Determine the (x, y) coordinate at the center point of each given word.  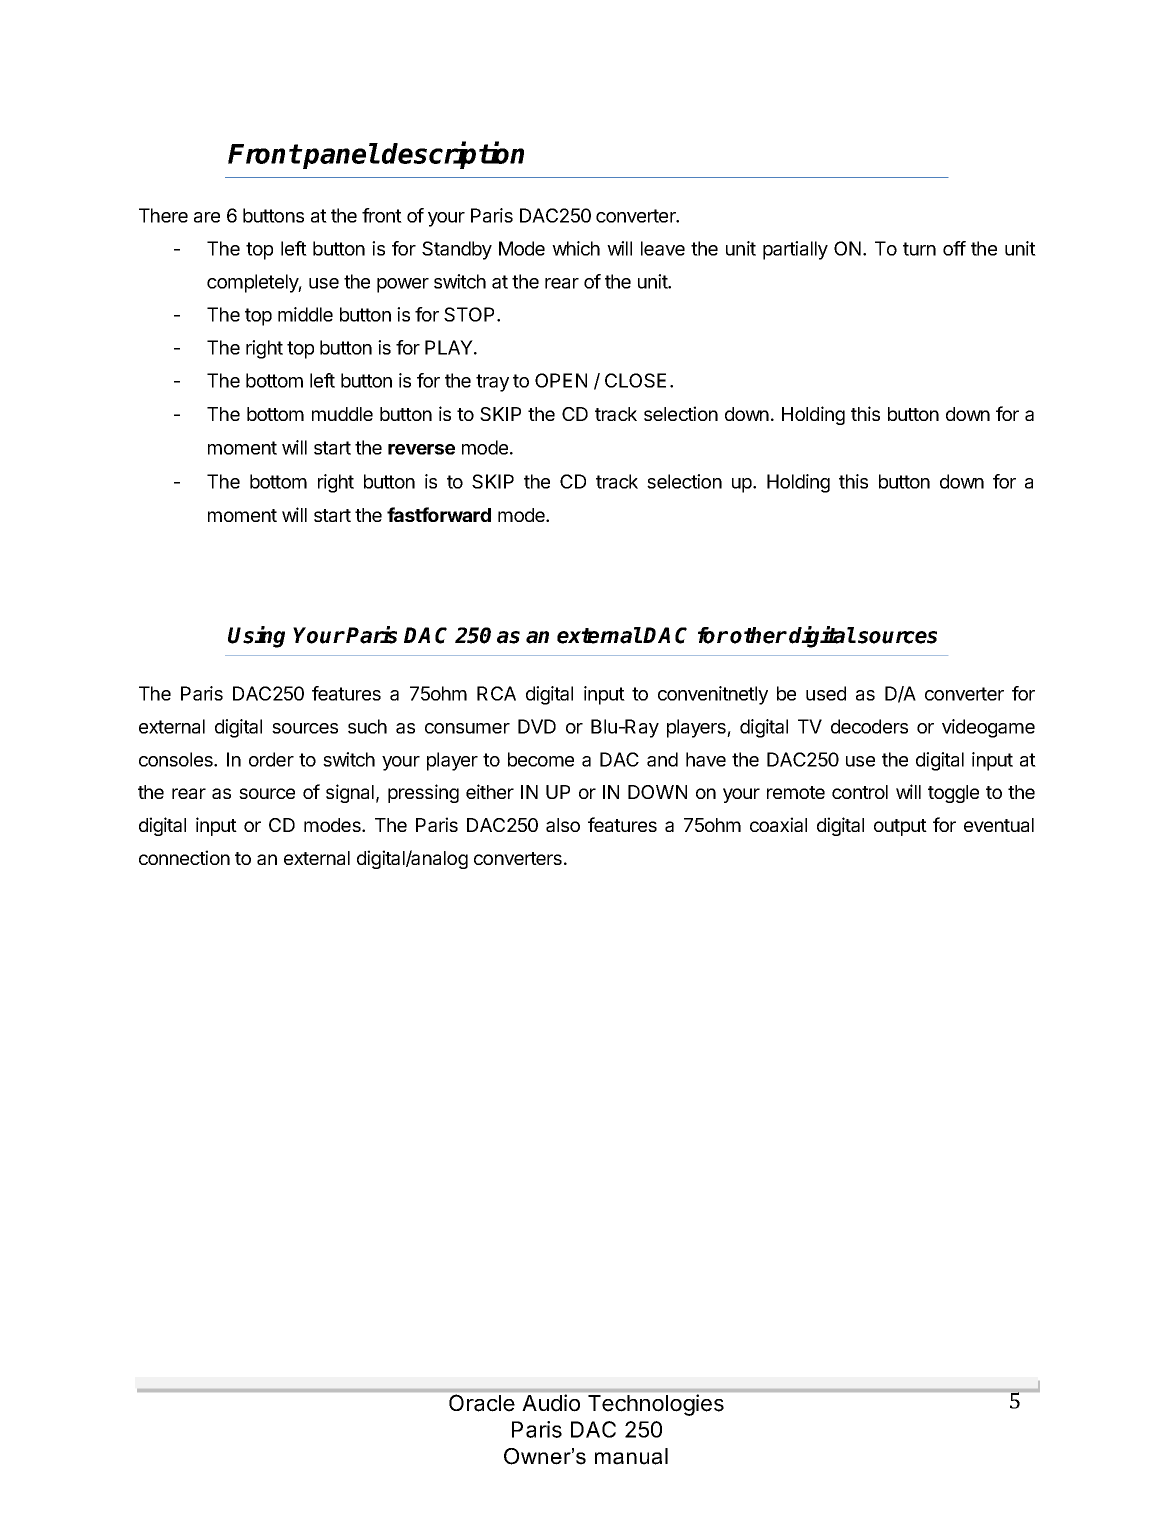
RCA (496, 693)
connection (184, 857)
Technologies (656, 1405)
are (207, 217)
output (900, 827)
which (576, 248)
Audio (551, 1402)
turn (919, 249)
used (826, 693)
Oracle (482, 1403)
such (367, 726)
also (563, 825)
